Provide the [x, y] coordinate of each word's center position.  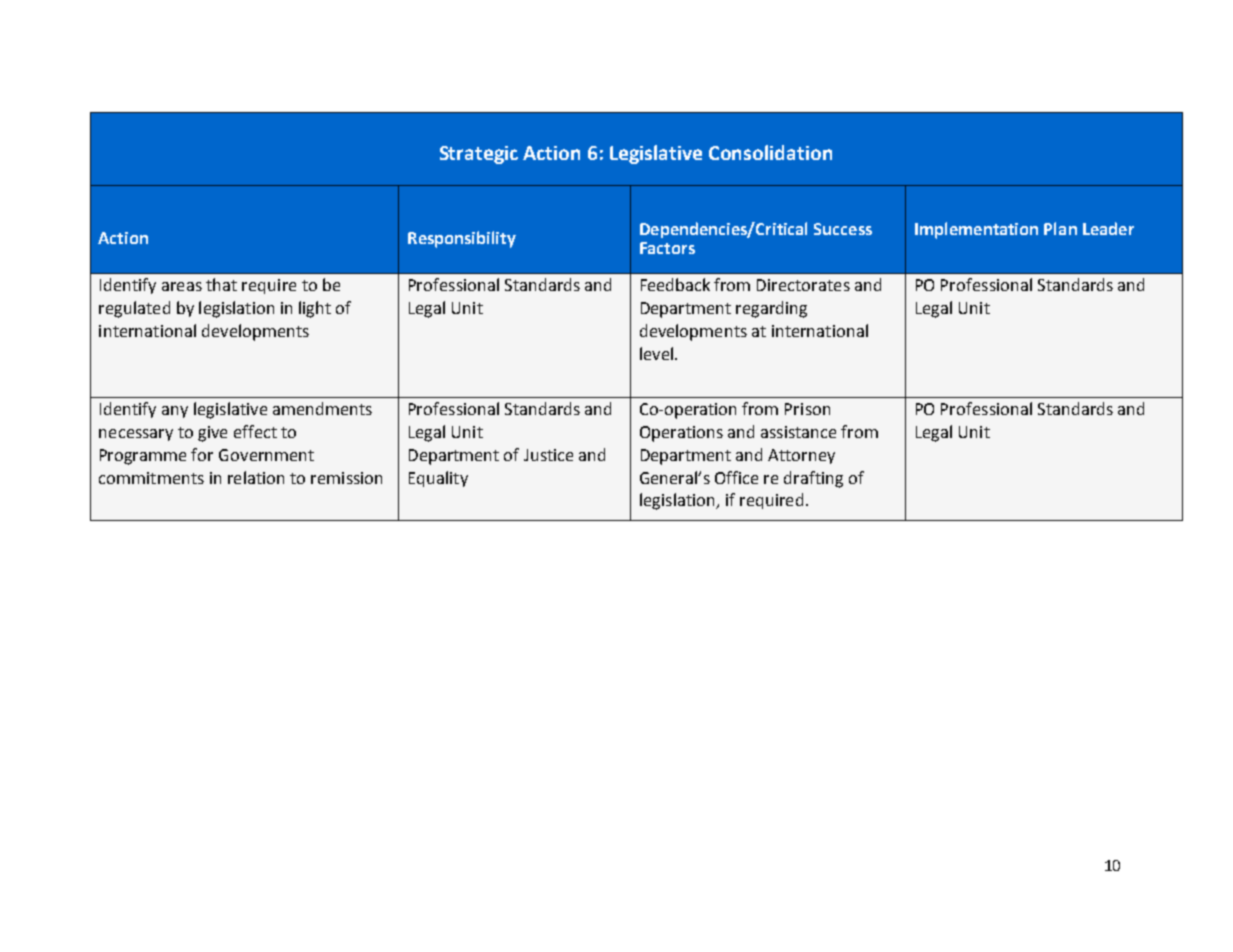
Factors [667, 248]
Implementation [976, 230]
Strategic [479, 155]
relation [256, 477]
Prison [807, 409]
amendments [322, 408]
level [656, 353]
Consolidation [770, 152]
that [221, 284]
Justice [548, 455]
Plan [1060, 228]
